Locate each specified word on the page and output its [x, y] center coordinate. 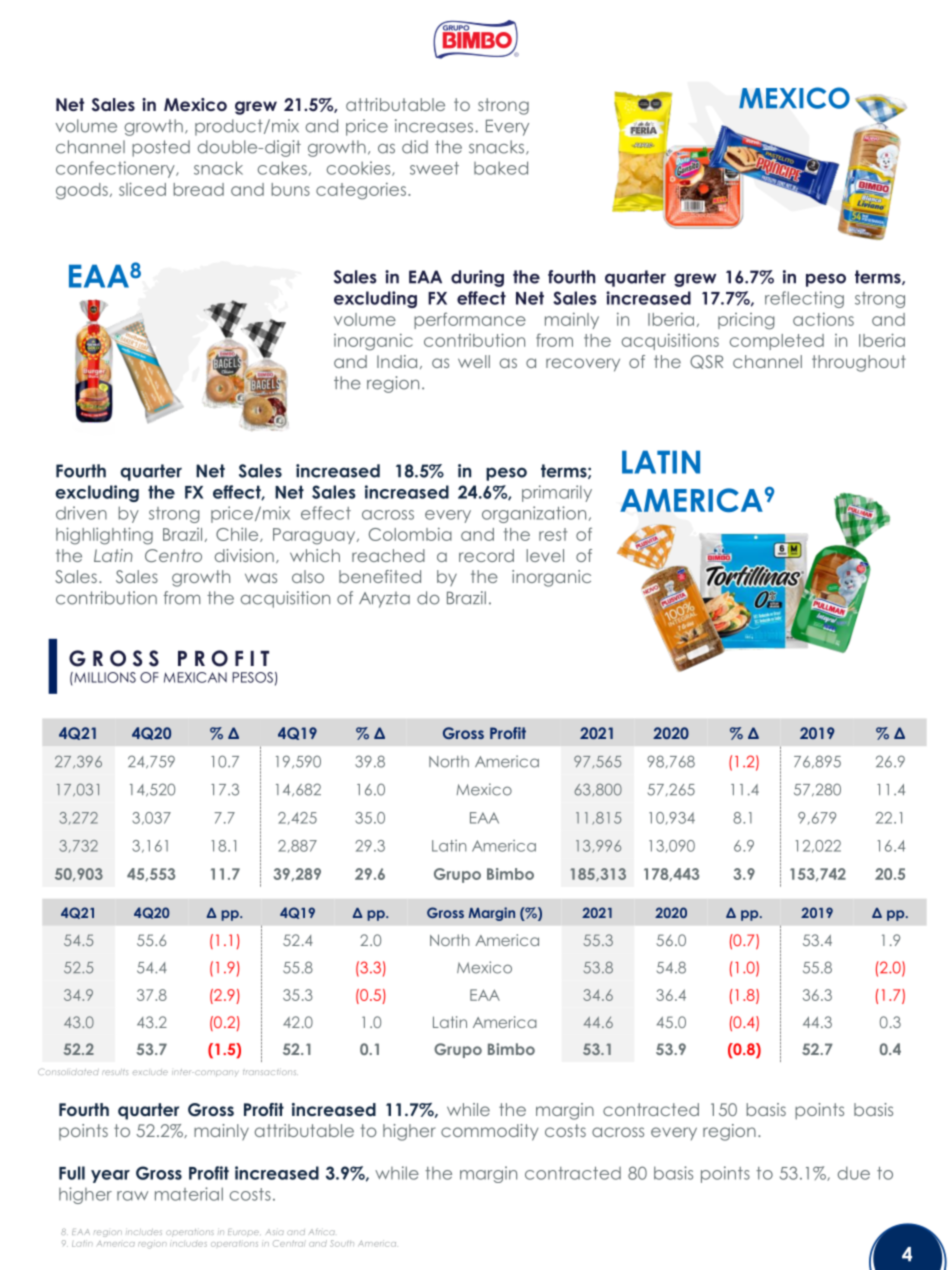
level [545, 555]
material [189, 1194]
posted [161, 148]
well [474, 361]
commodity [490, 1132]
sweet [434, 168]
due [854, 1173]
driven [81, 513]
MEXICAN [195, 677]
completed [777, 342]
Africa [322, 1231]
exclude [150, 1072]
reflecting [804, 299]
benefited [380, 576]
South [342, 1243]
